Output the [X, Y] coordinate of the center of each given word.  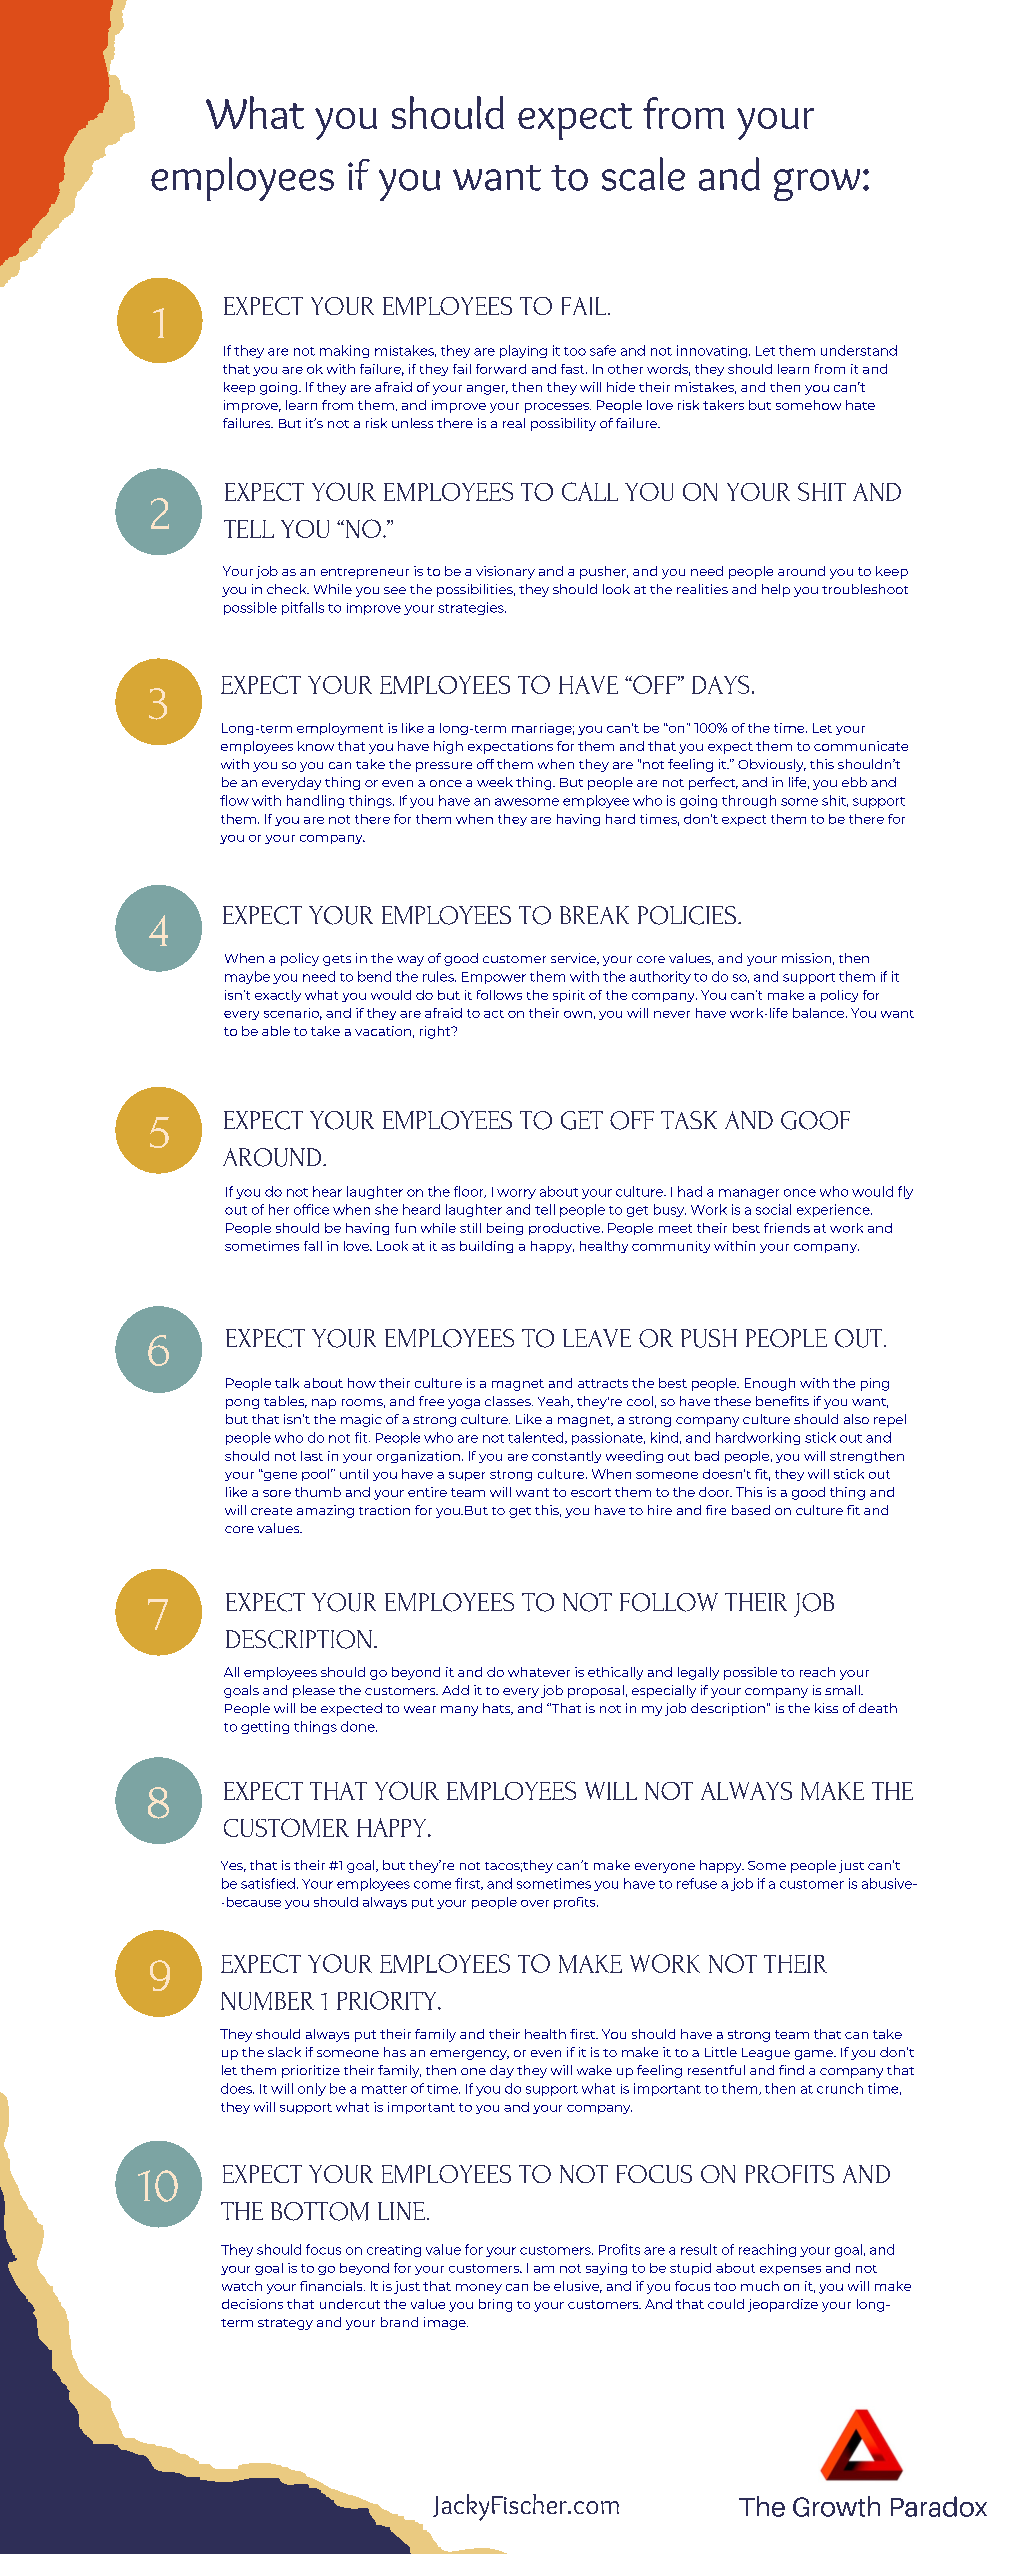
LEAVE [597, 1338]
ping [875, 1384]
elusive [578, 2287]
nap [324, 1404]
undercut [350, 2304]
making [344, 351]
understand [859, 350]
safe [603, 350]
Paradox [939, 2506]
